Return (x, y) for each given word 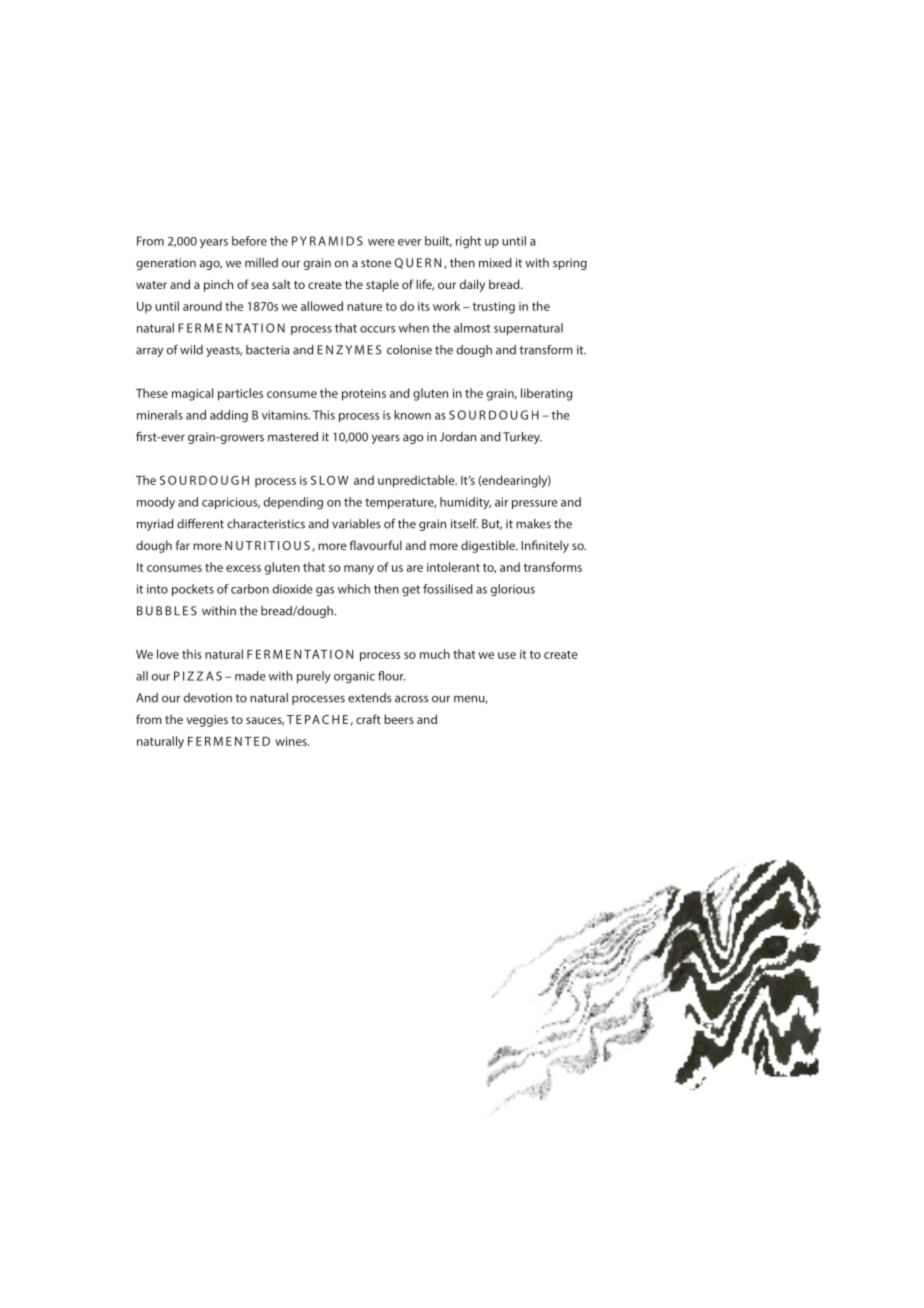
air (501, 502)
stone (376, 263)
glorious (513, 590)
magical (192, 394)
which (354, 589)
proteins (364, 395)
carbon (250, 589)
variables (356, 524)
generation (166, 264)
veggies (207, 721)
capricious (231, 503)
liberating (546, 394)
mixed (495, 263)
